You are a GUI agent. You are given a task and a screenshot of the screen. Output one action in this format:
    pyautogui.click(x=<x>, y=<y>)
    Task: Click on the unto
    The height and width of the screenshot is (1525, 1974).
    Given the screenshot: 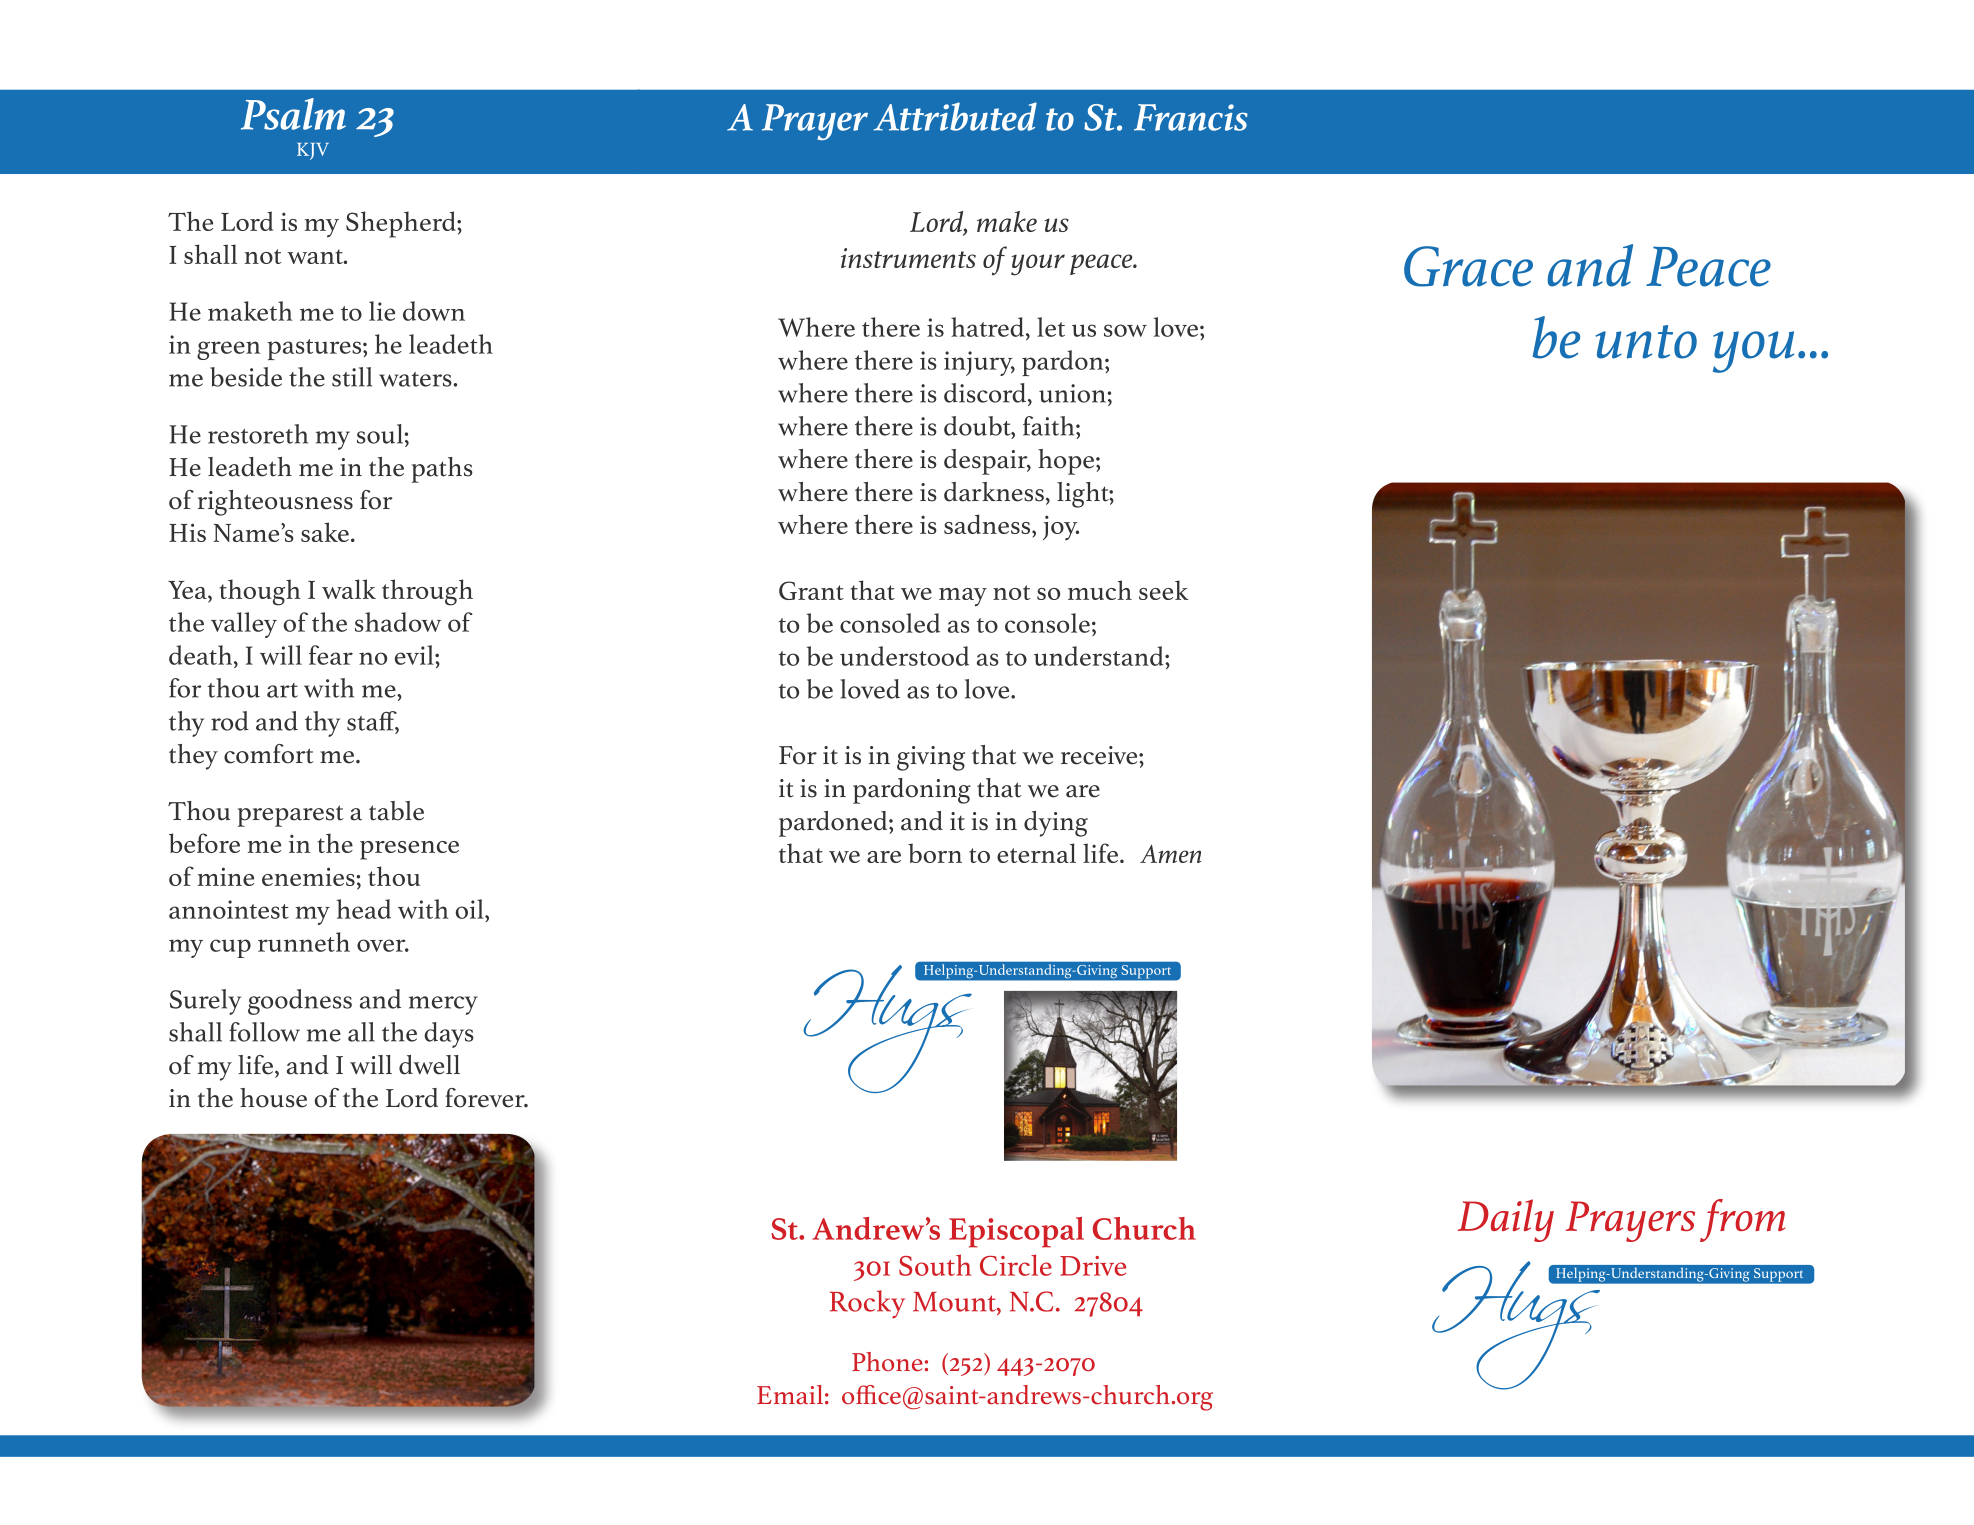 What is the action you would take?
    pyautogui.click(x=1646, y=342)
